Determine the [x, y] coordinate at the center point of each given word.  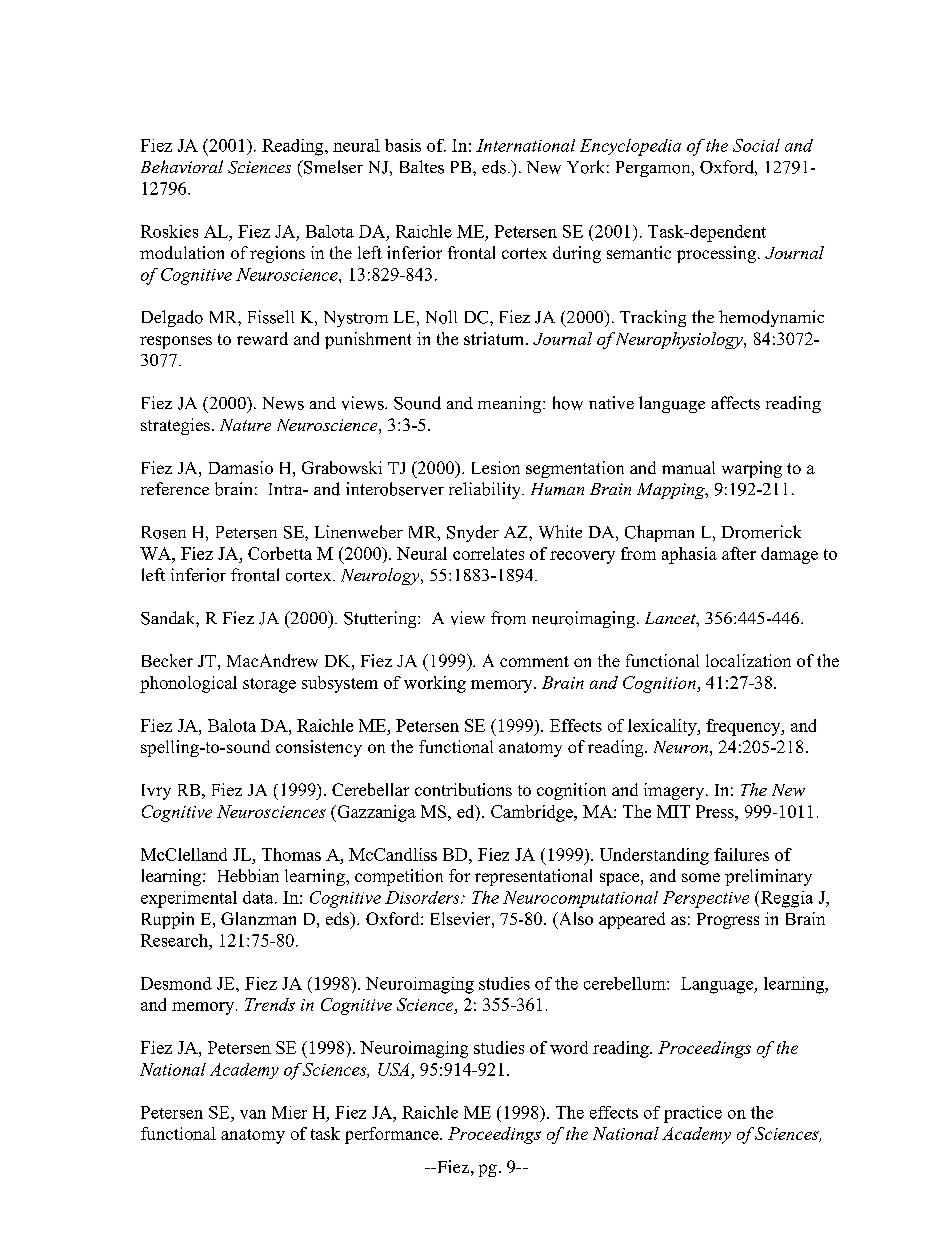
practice [693, 1114]
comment [534, 661]
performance [393, 1135]
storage [269, 685]
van [253, 1114]
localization [748, 660]
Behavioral [182, 166]
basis [403, 145]
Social [756, 145]
